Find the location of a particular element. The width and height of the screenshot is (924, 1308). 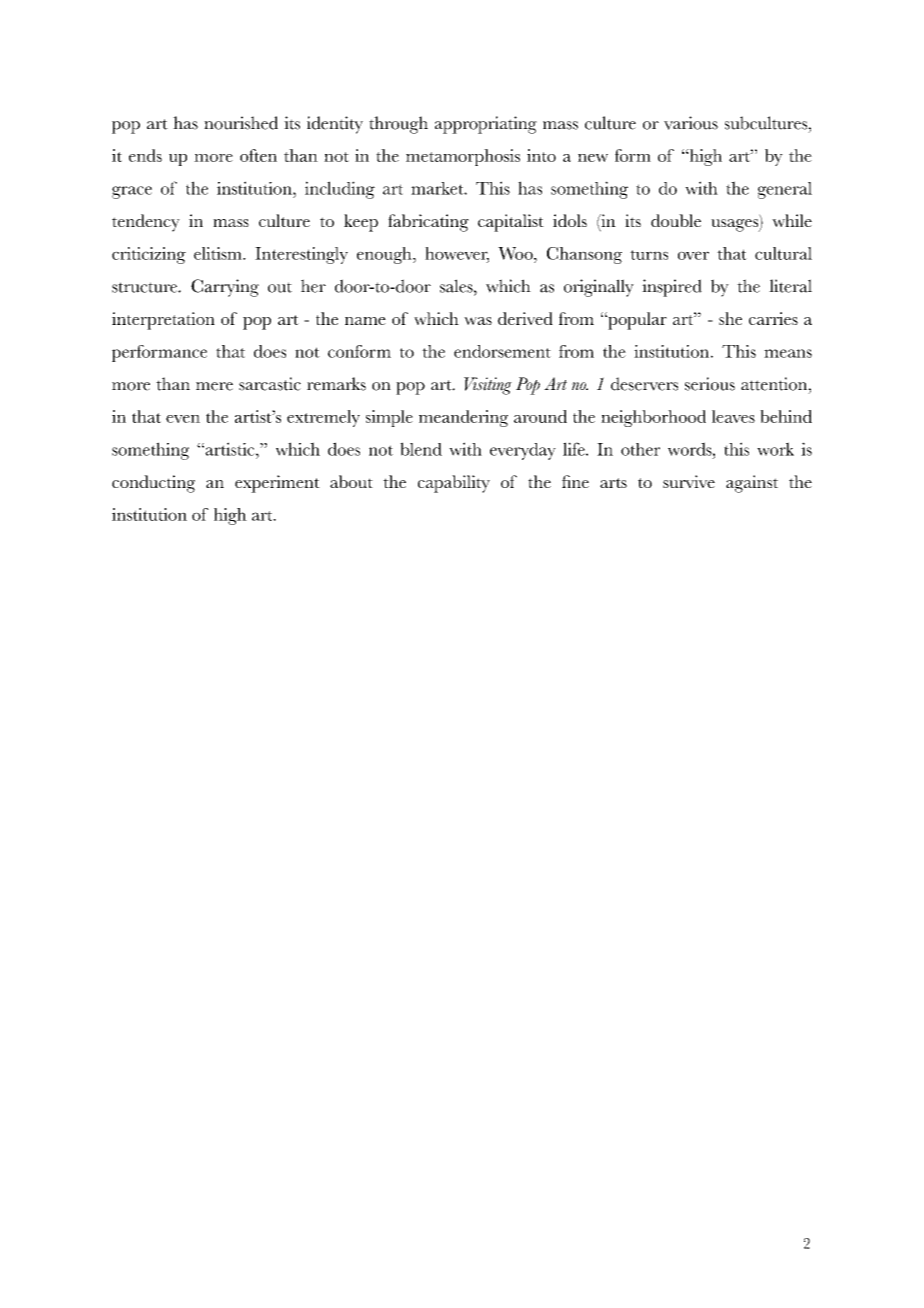

was is located at coordinates (478, 321).
